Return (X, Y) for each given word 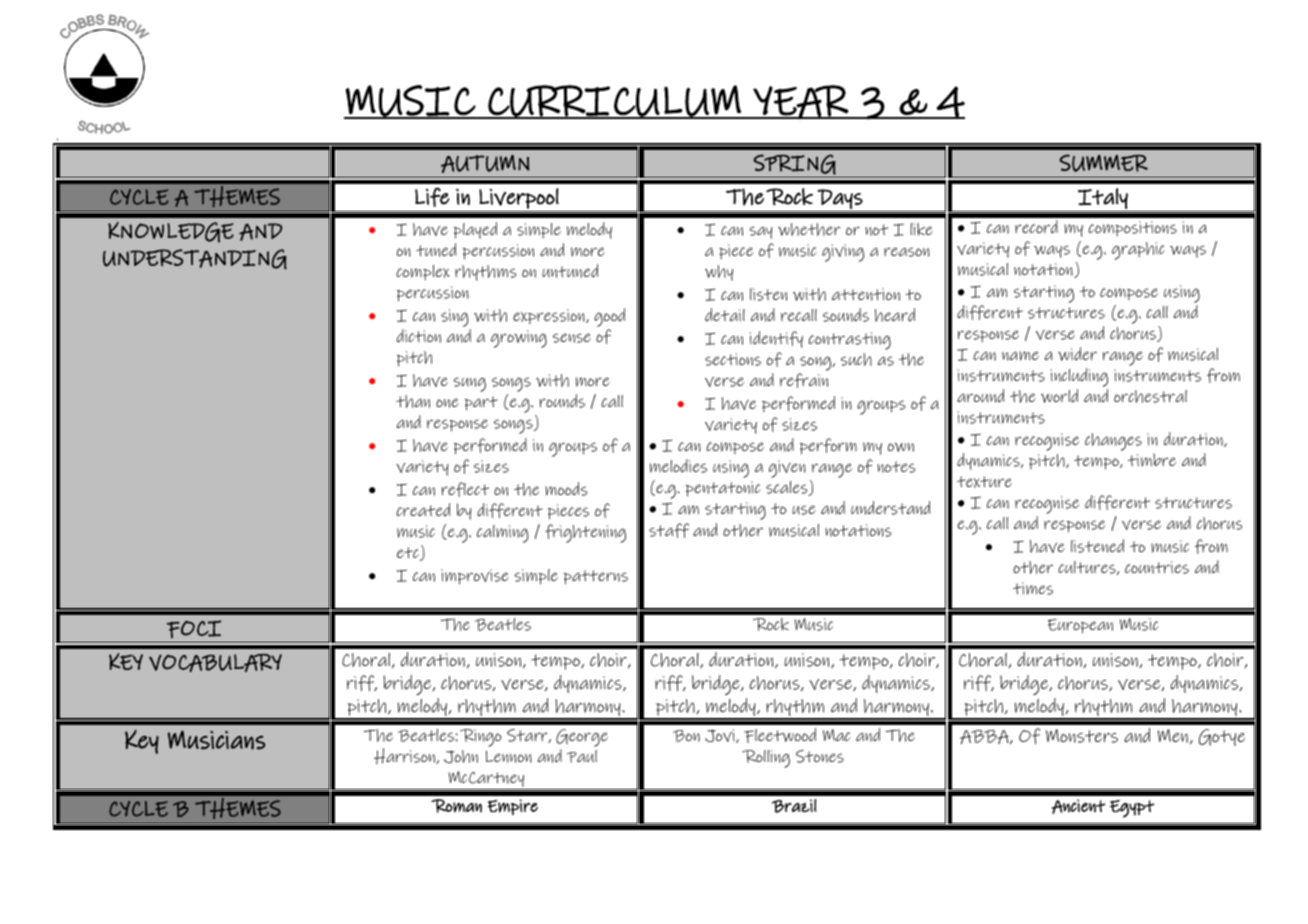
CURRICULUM (614, 102)
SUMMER (1103, 163)
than (413, 401)
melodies (678, 466)
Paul (582, 756)
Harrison (405, 756)
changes (1113, 442)
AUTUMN (485, 164)
